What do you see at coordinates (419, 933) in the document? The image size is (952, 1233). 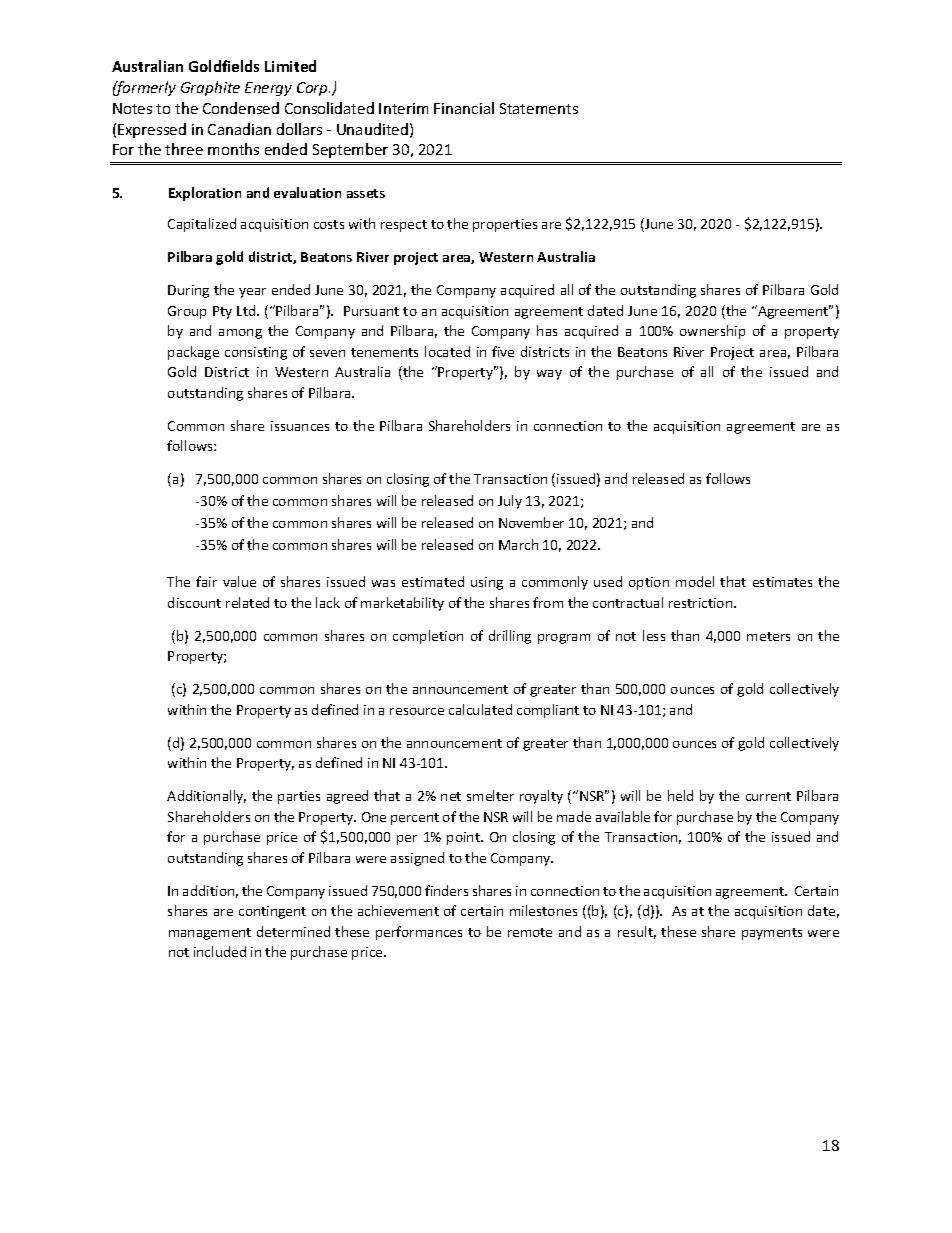 I see `performances` at bounding box center [419, 933].
